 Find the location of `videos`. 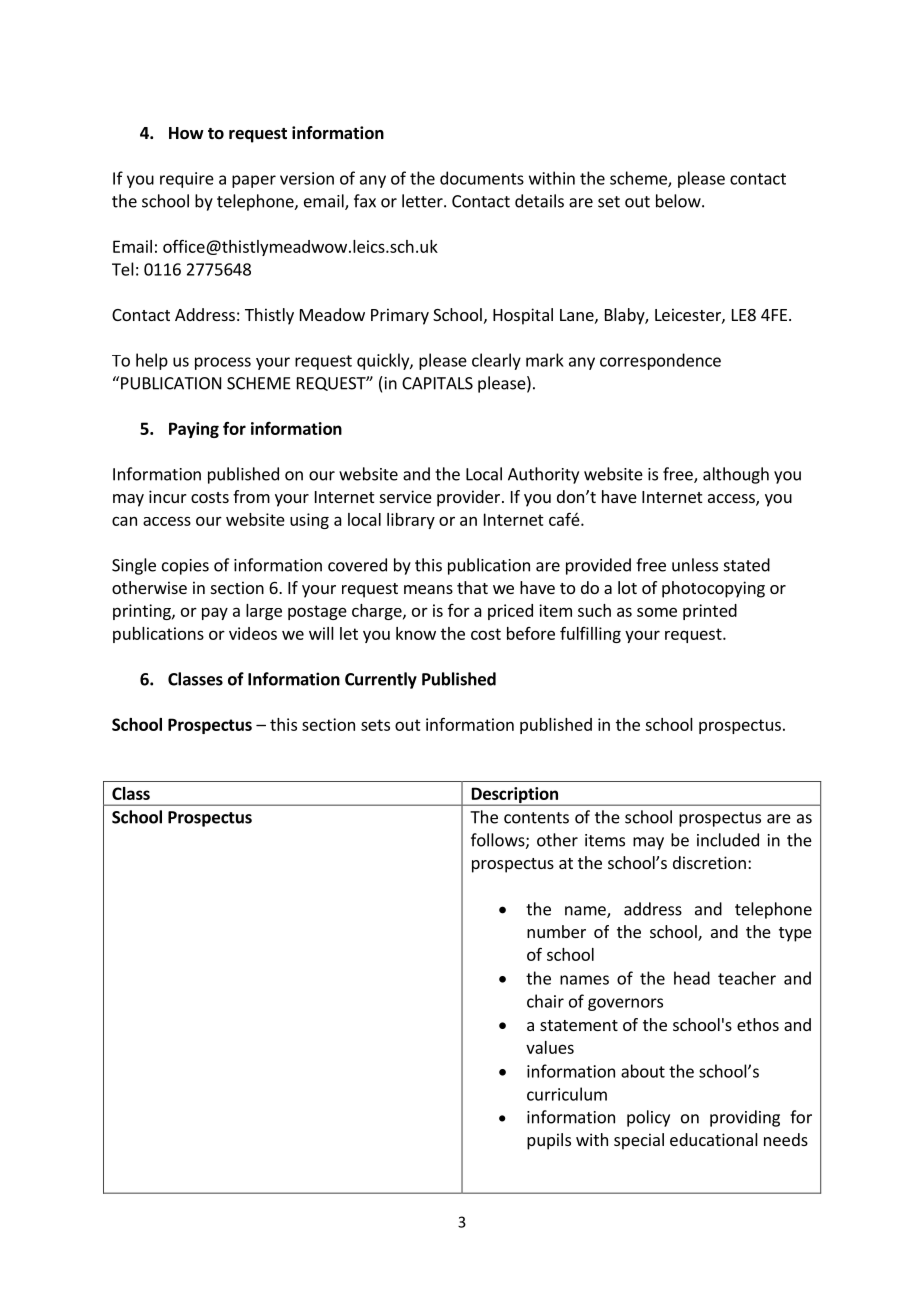

videos is located at coordinates (253, 633).
